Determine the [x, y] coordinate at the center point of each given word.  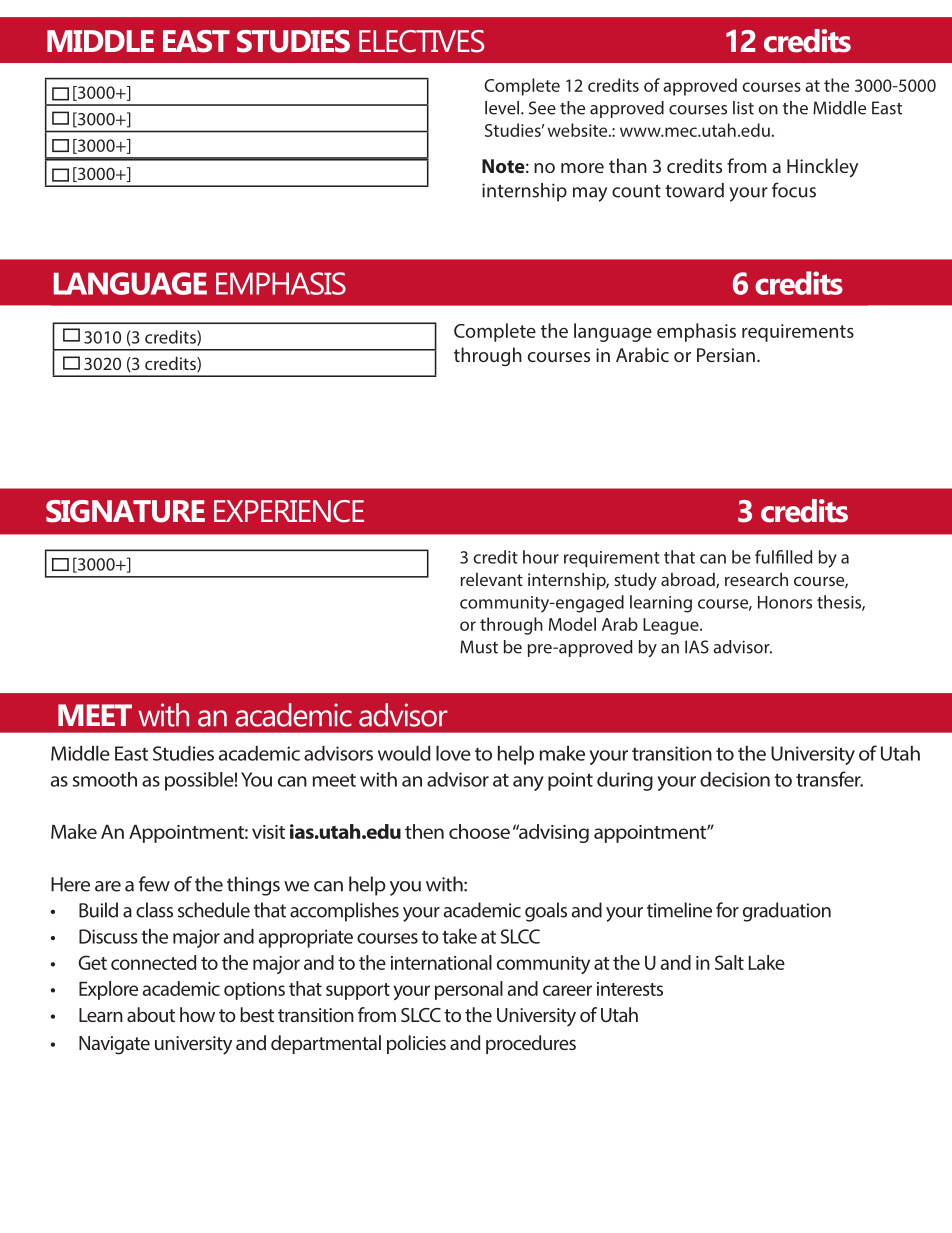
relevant [492, 579]
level [502, 108]
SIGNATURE [125, 511]
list [743, 108]
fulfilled [783, 557]
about [151, 1014]
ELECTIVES [421, 41]
